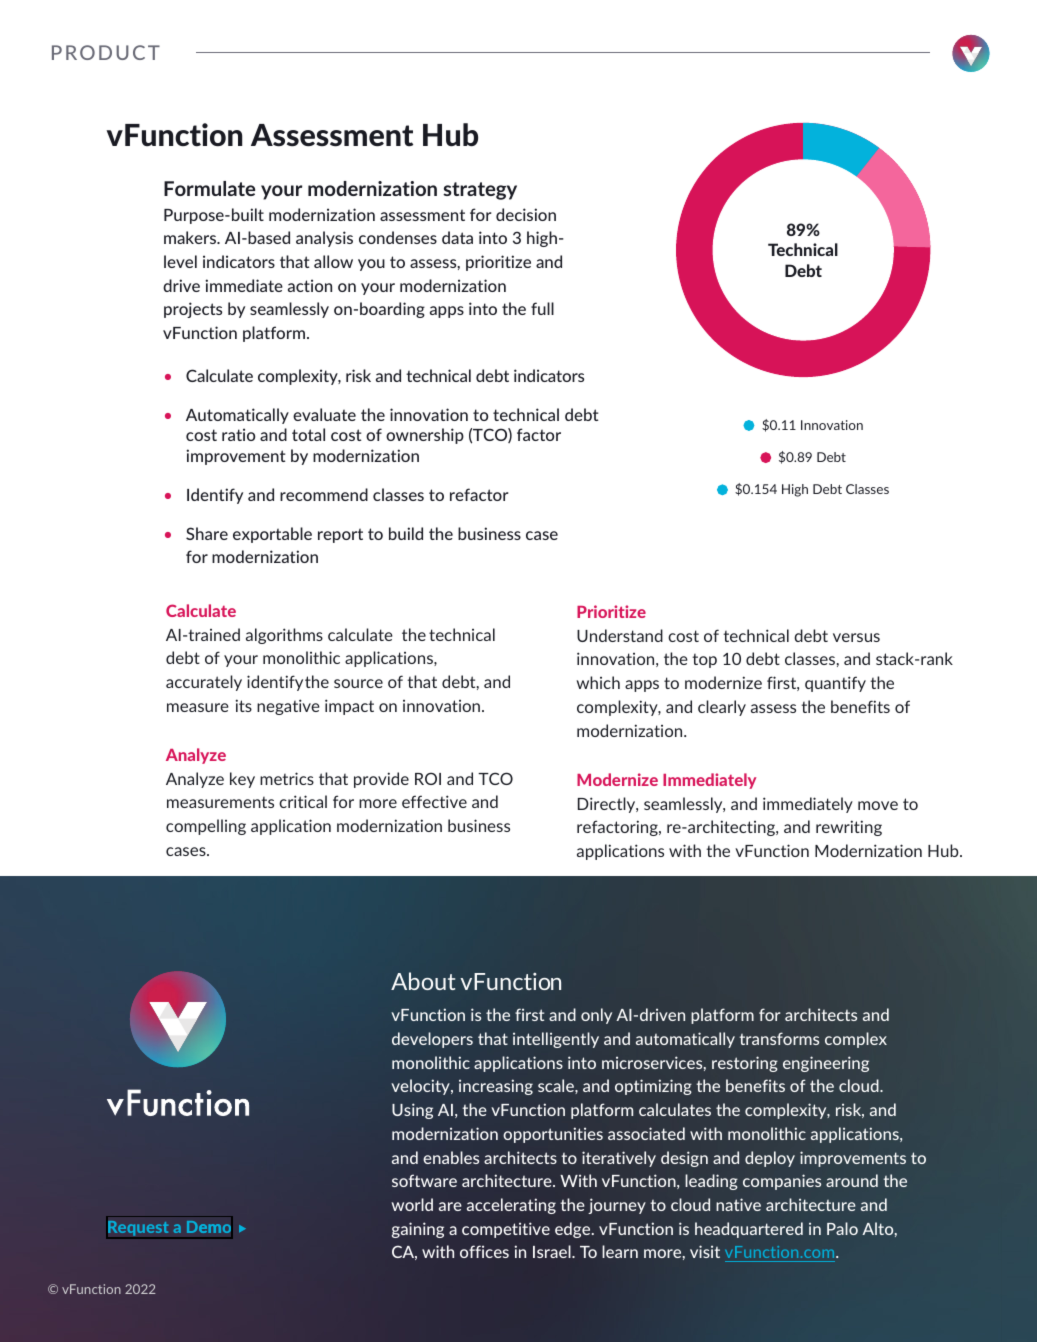 The width and height of the screenshot is (1037, 1342). What do you see at coordinates (412, 1204) in the screenshot?
I see `world` at bounding box center [412, 1204].
